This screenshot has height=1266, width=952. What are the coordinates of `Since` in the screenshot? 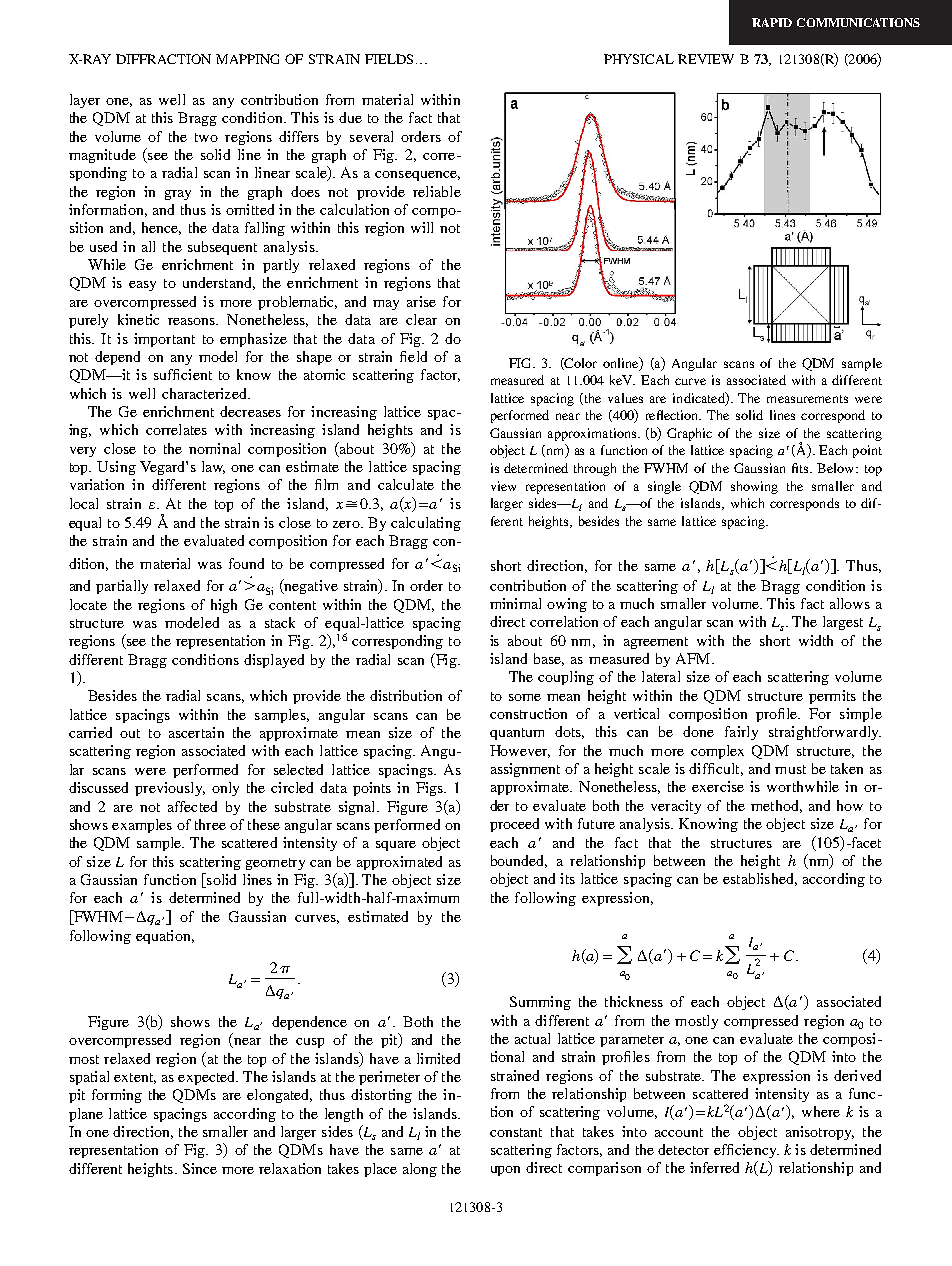 It's located at (200, 1168).
